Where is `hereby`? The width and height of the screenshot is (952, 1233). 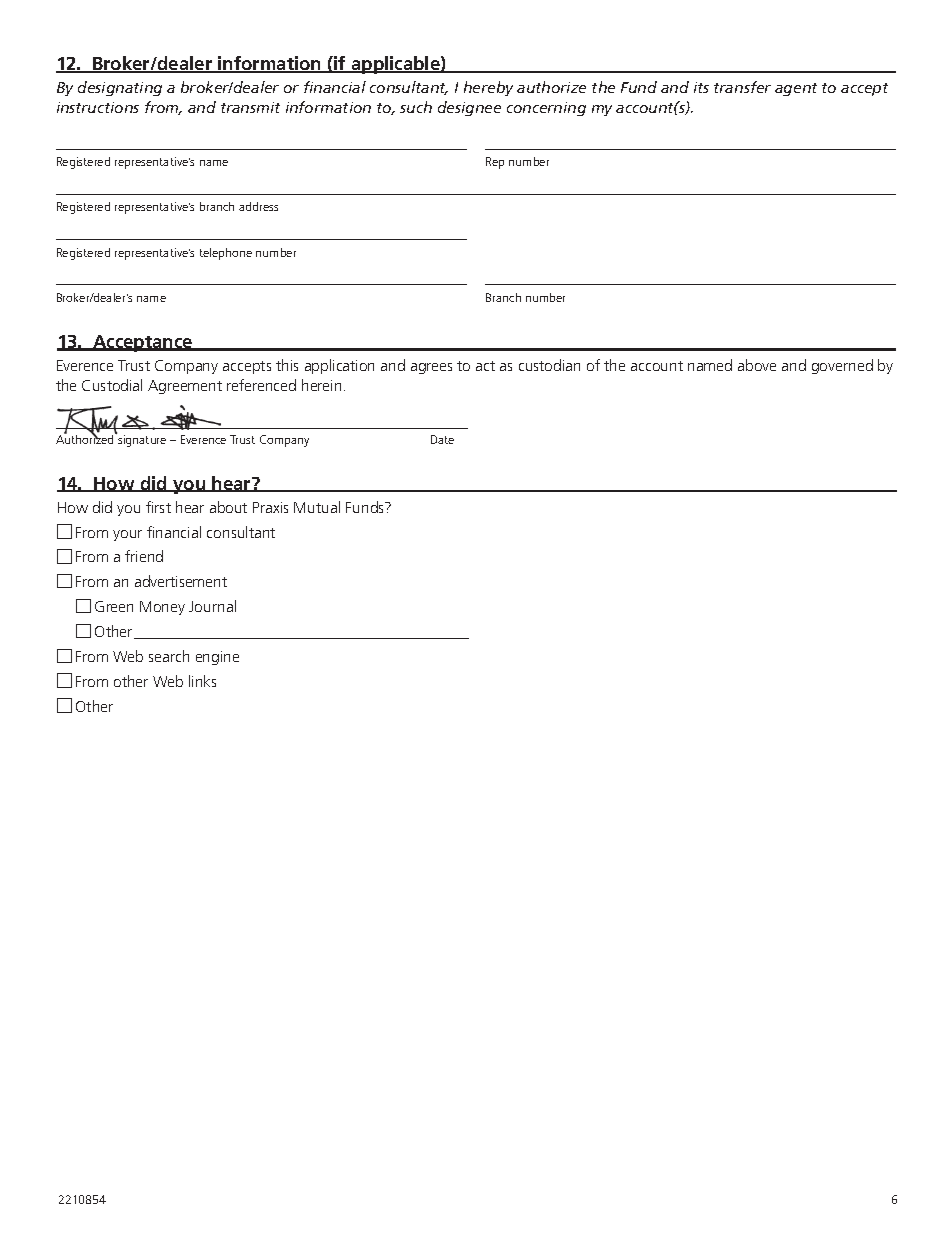 hereby is located at coordinates (488, 88).
